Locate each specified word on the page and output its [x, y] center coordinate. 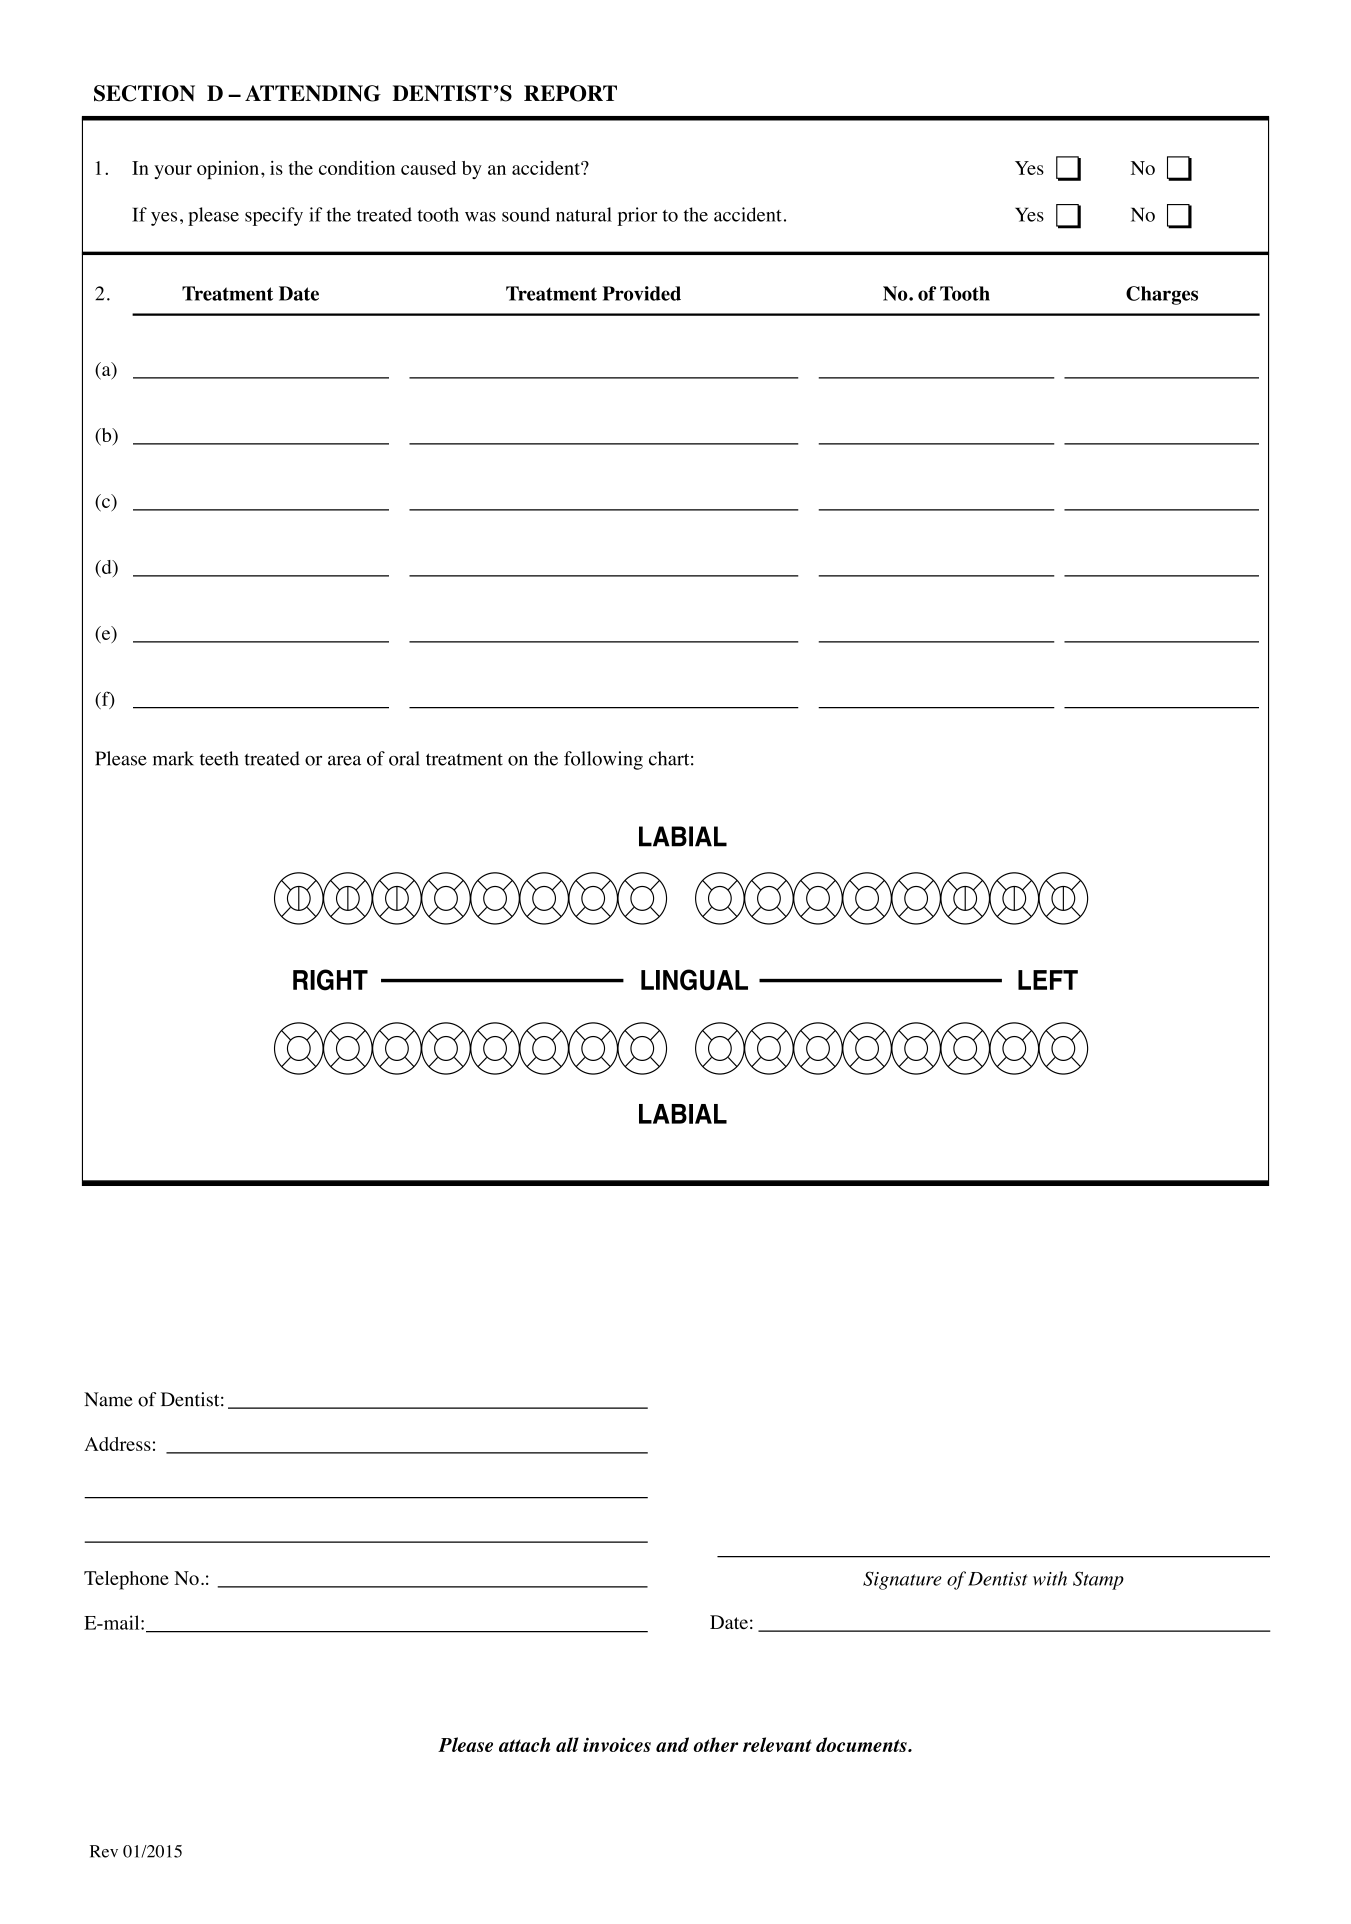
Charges [1162, 295]
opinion [228, 170]
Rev [104, 1851]
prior [637, 216]
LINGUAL [694, 980]
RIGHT [330, 980]
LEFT [1048, 980]
